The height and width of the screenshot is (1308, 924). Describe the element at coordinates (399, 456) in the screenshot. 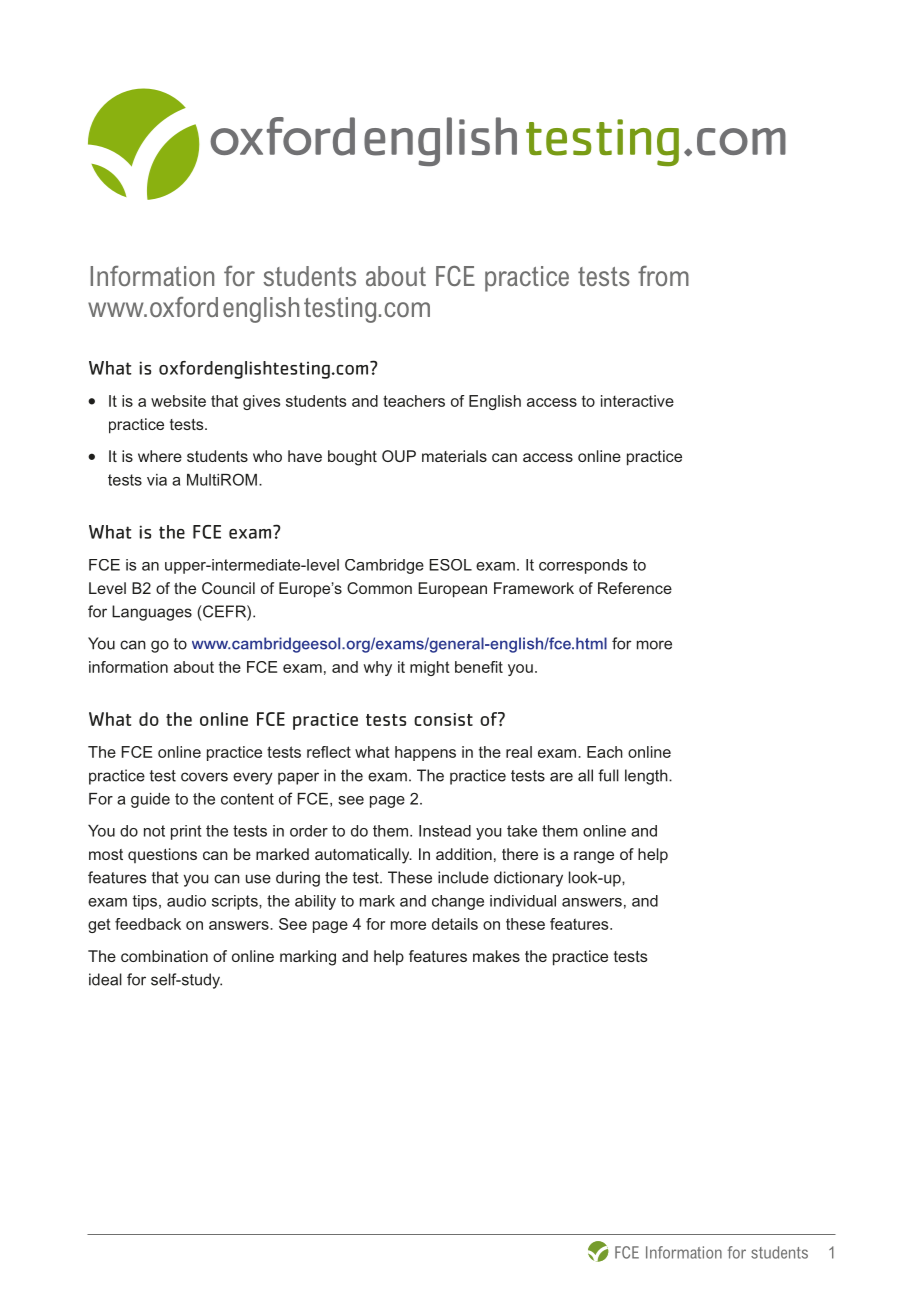

I see `OUP` at that location.
